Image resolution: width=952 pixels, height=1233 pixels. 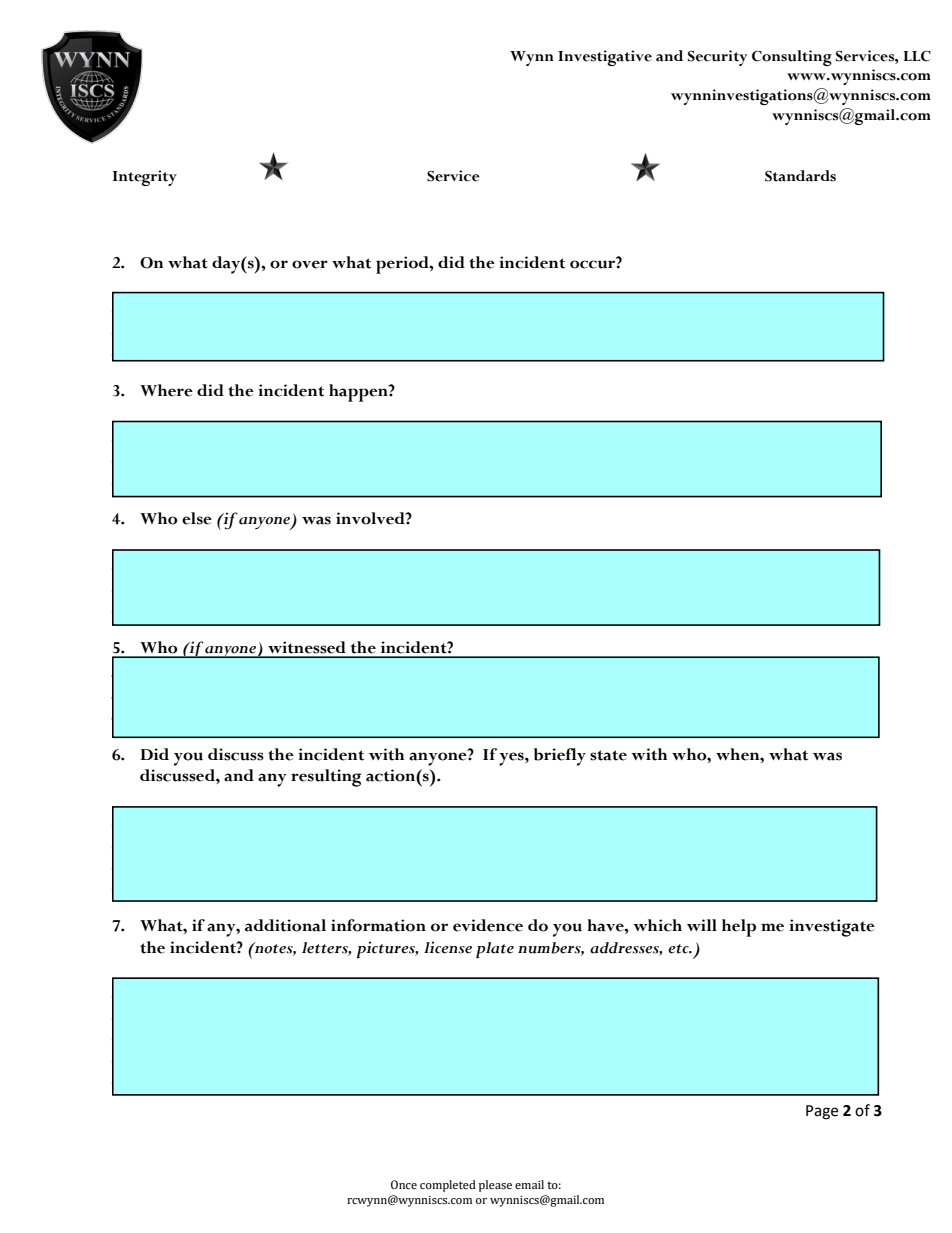 What do you see at coordinates (197, 518) in the document?
I see `else` at bounding box center [197, 518].
